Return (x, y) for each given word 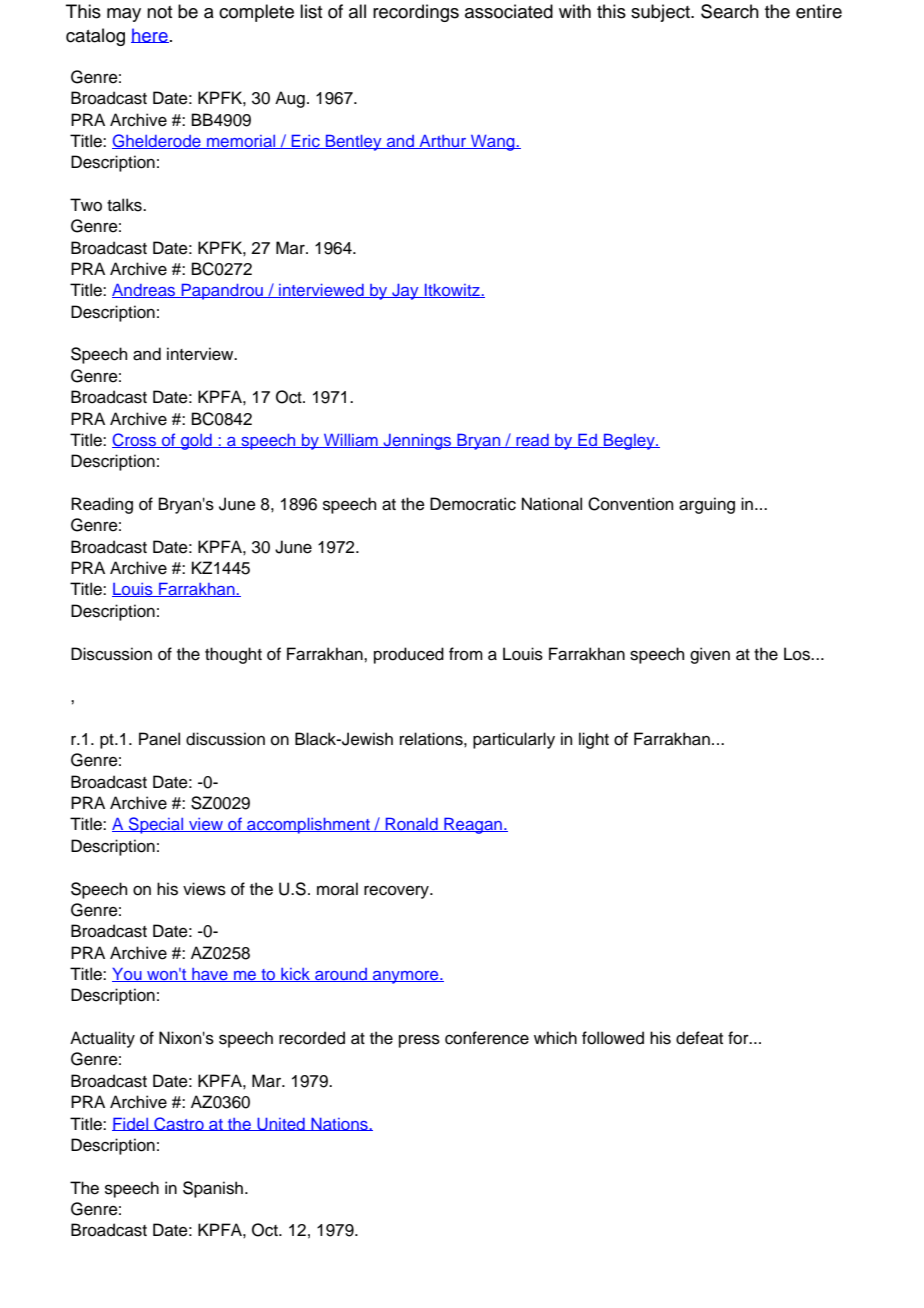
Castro (179, 1124)
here (150, 35)
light (594, 740)
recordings (416, 13)
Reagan (473, 825)
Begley (629, 441)
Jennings (417, 442)
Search (730, 11)
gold (196, 442)
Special (156, 825)
